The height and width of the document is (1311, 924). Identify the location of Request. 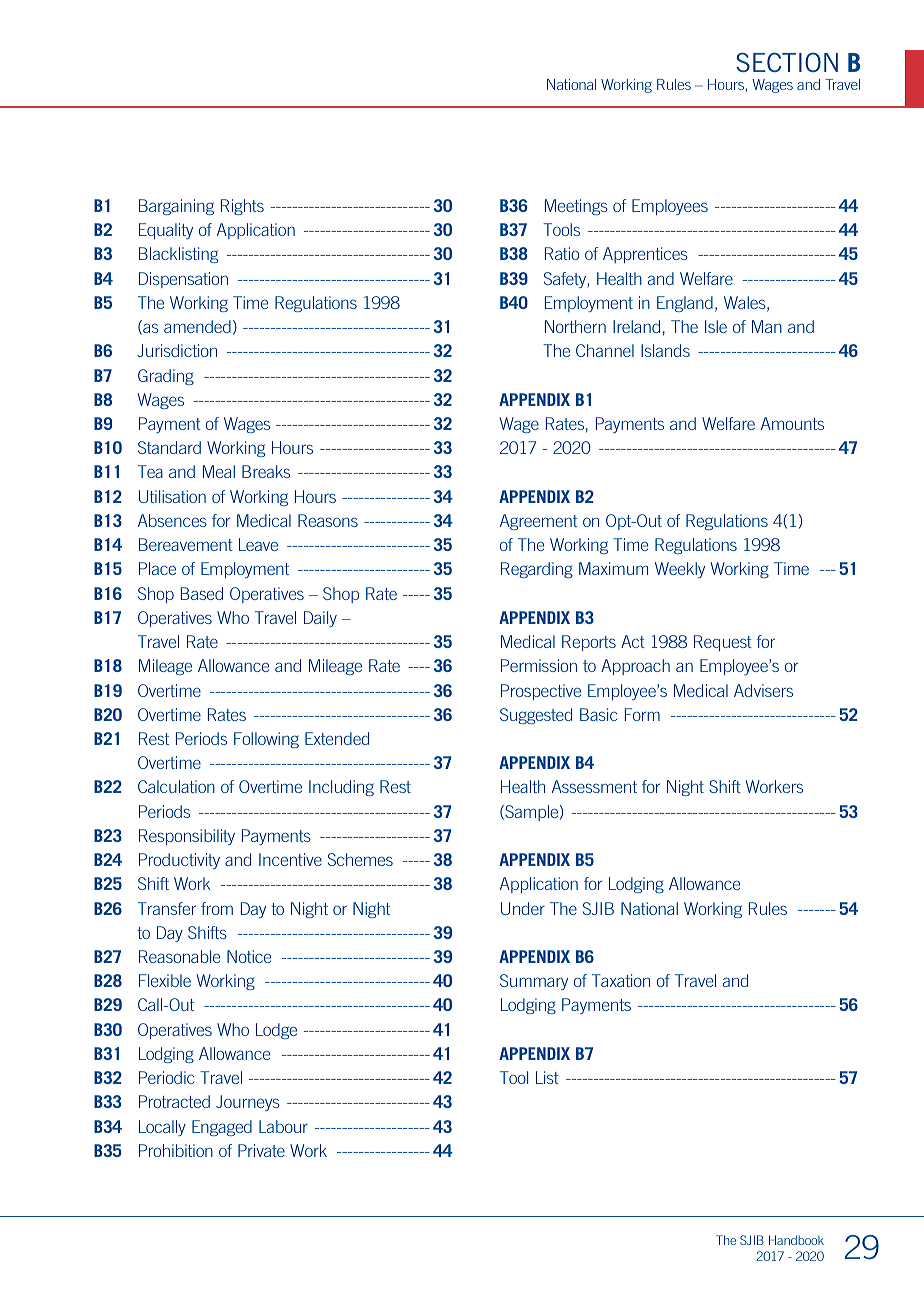
(723, 643).
